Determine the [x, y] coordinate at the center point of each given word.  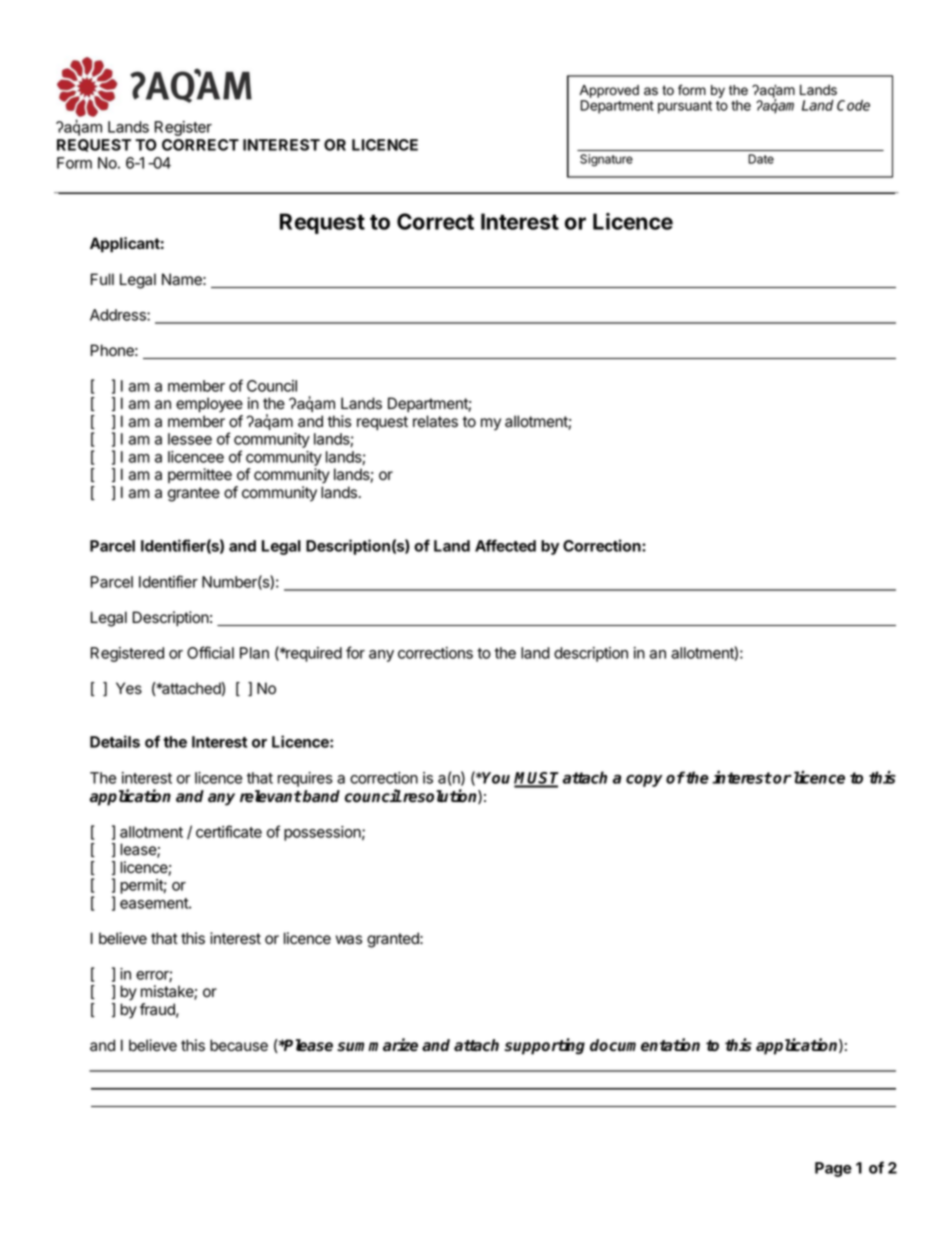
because [239, 1045]
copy [644, 780]
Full [102, 279]
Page [833, 1169]
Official [210, 652]
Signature [606, 160]
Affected [505, 545]
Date [761, 159]
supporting [544, 1046]
